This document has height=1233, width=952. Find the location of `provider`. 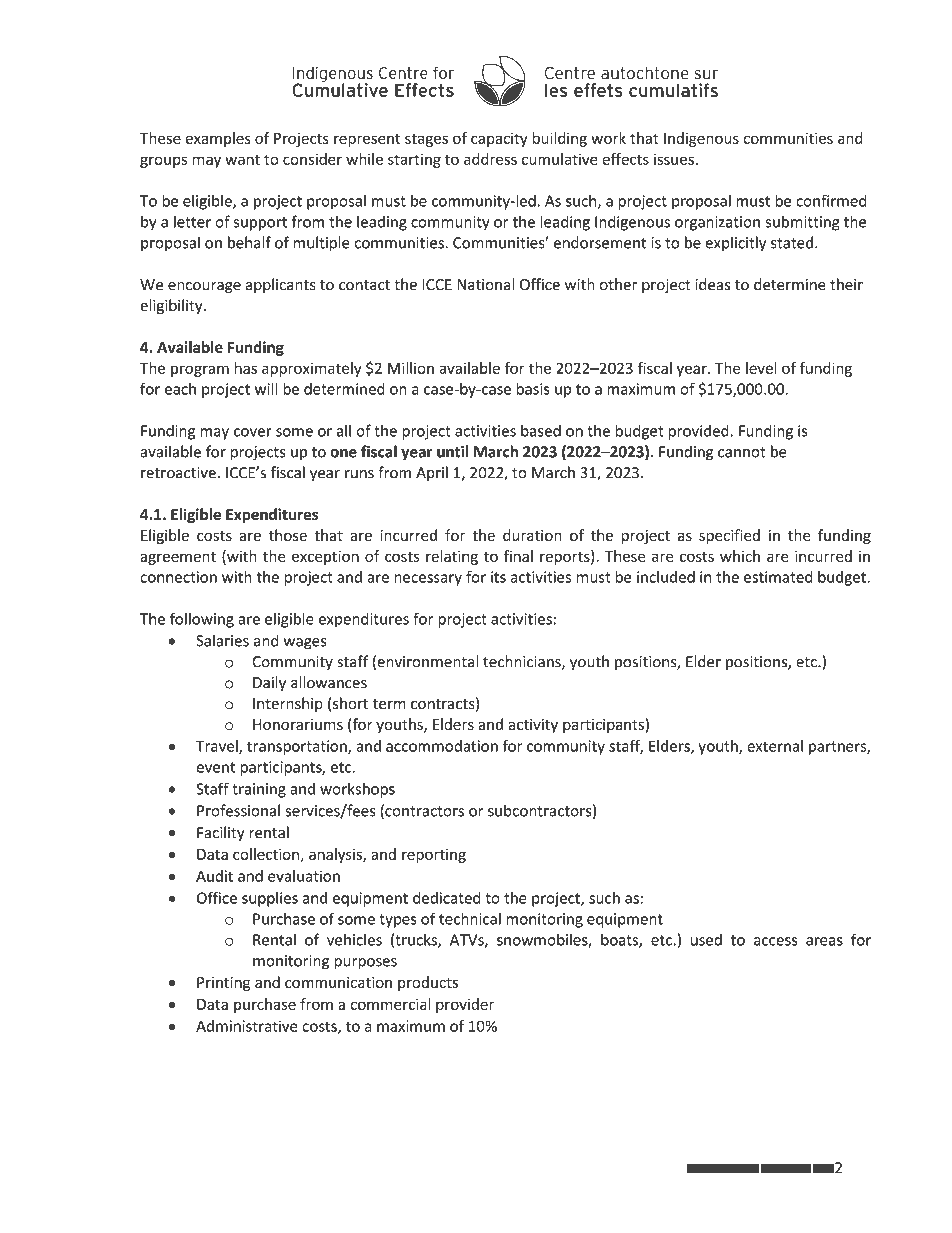

provider is located at coordinates (465, 1005).
